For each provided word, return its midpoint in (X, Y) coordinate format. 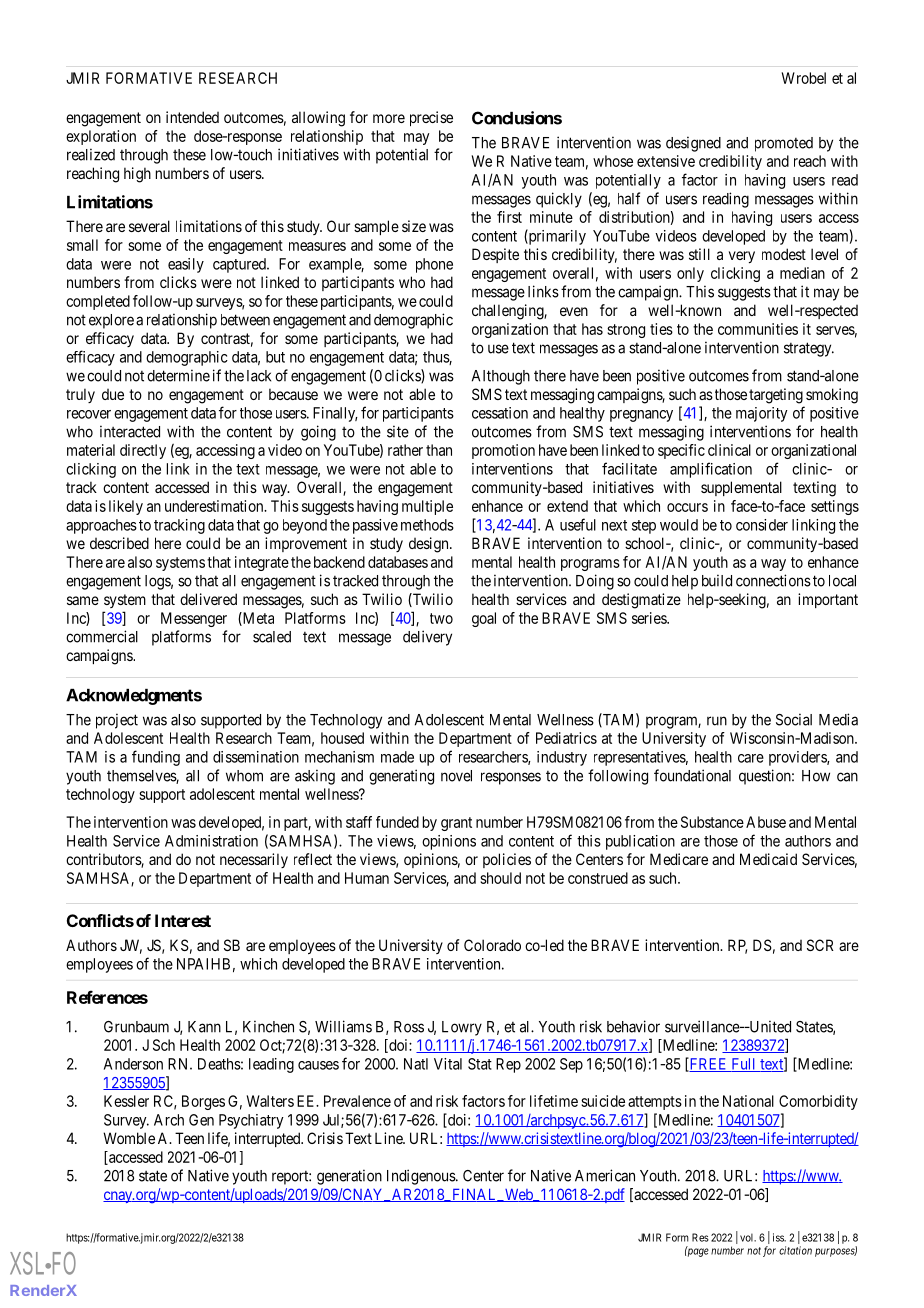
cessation (500, 413)
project (117, 721)
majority (762, 414)
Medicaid (768, 859)
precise (431, 118)
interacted (130, 431)
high (137, 175)
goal (484, 619)
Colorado (492, 945)
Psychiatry (251, 1121)
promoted (784, 144)
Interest (183, 920)
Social (794, 719)
